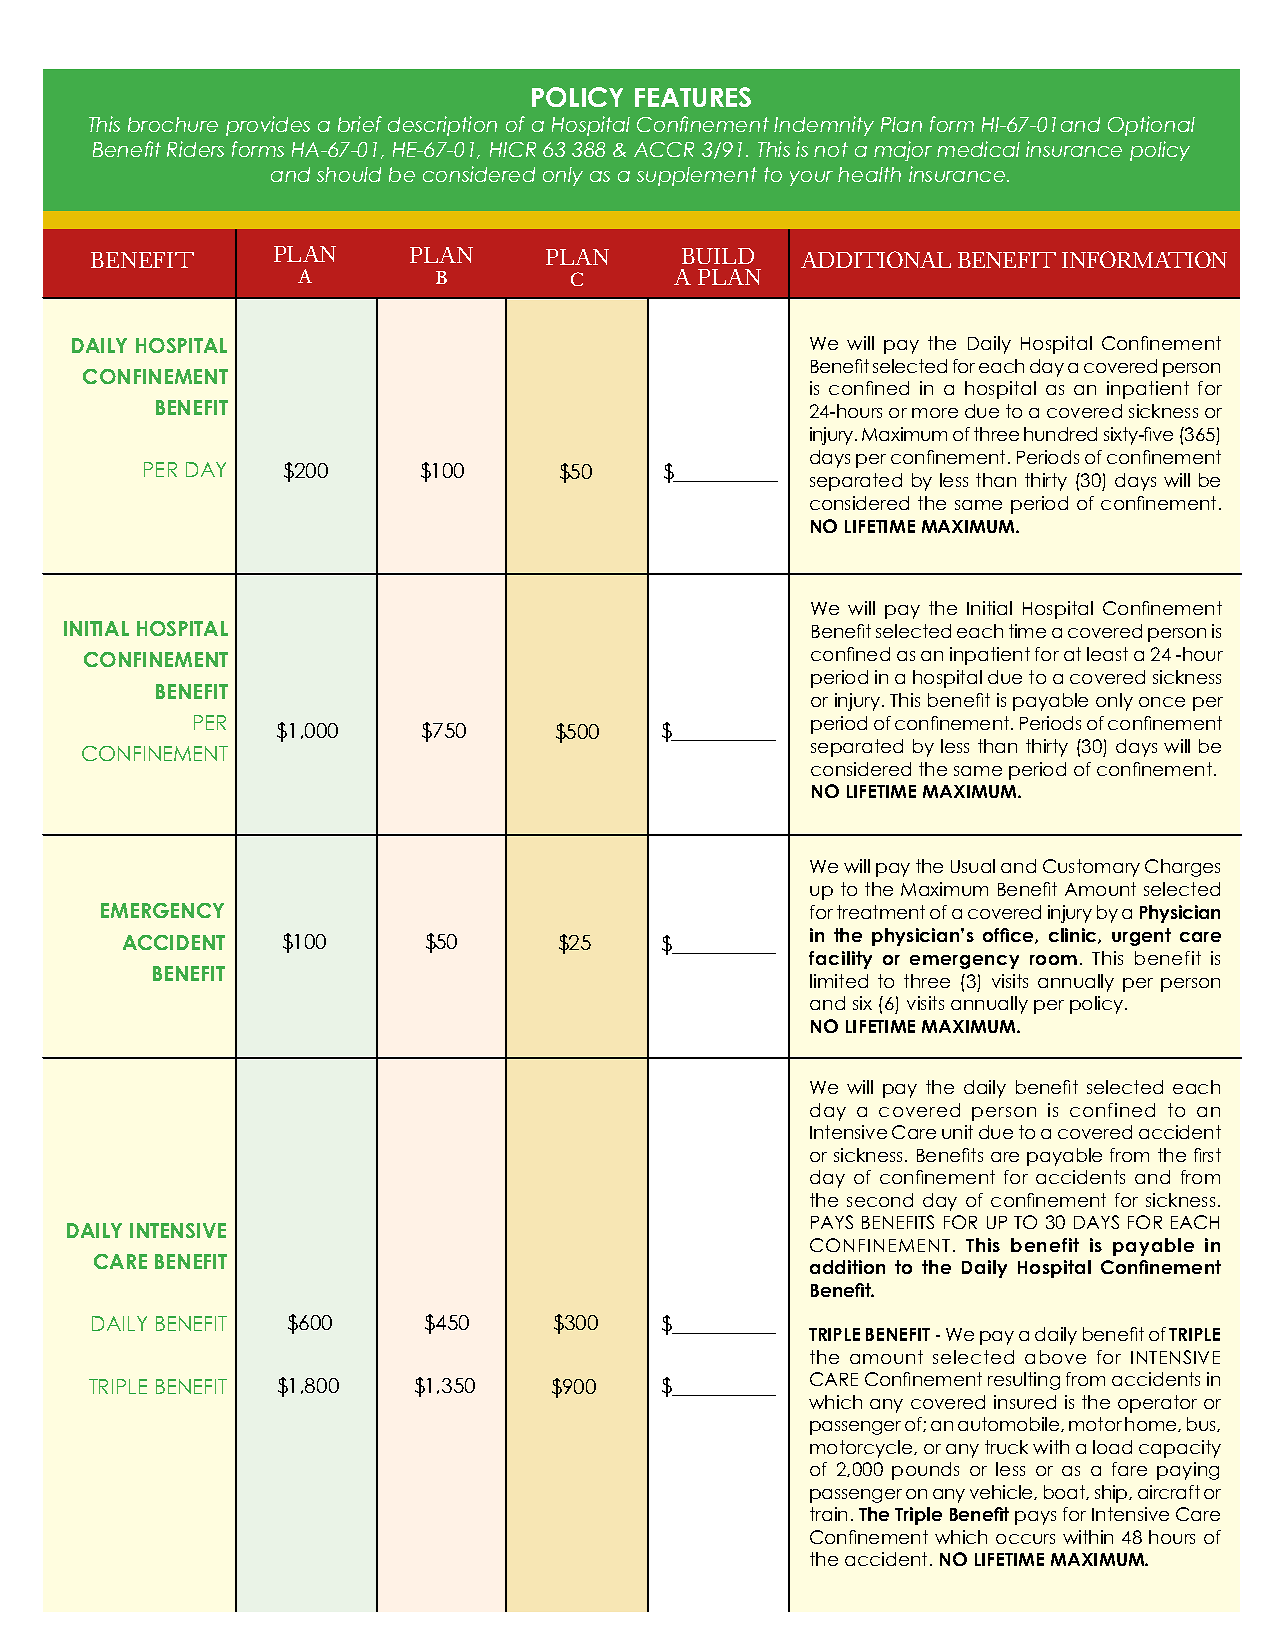  Describe the element at coordinates (925, 1471) in the screenshot. I see `pounds` at that location.
